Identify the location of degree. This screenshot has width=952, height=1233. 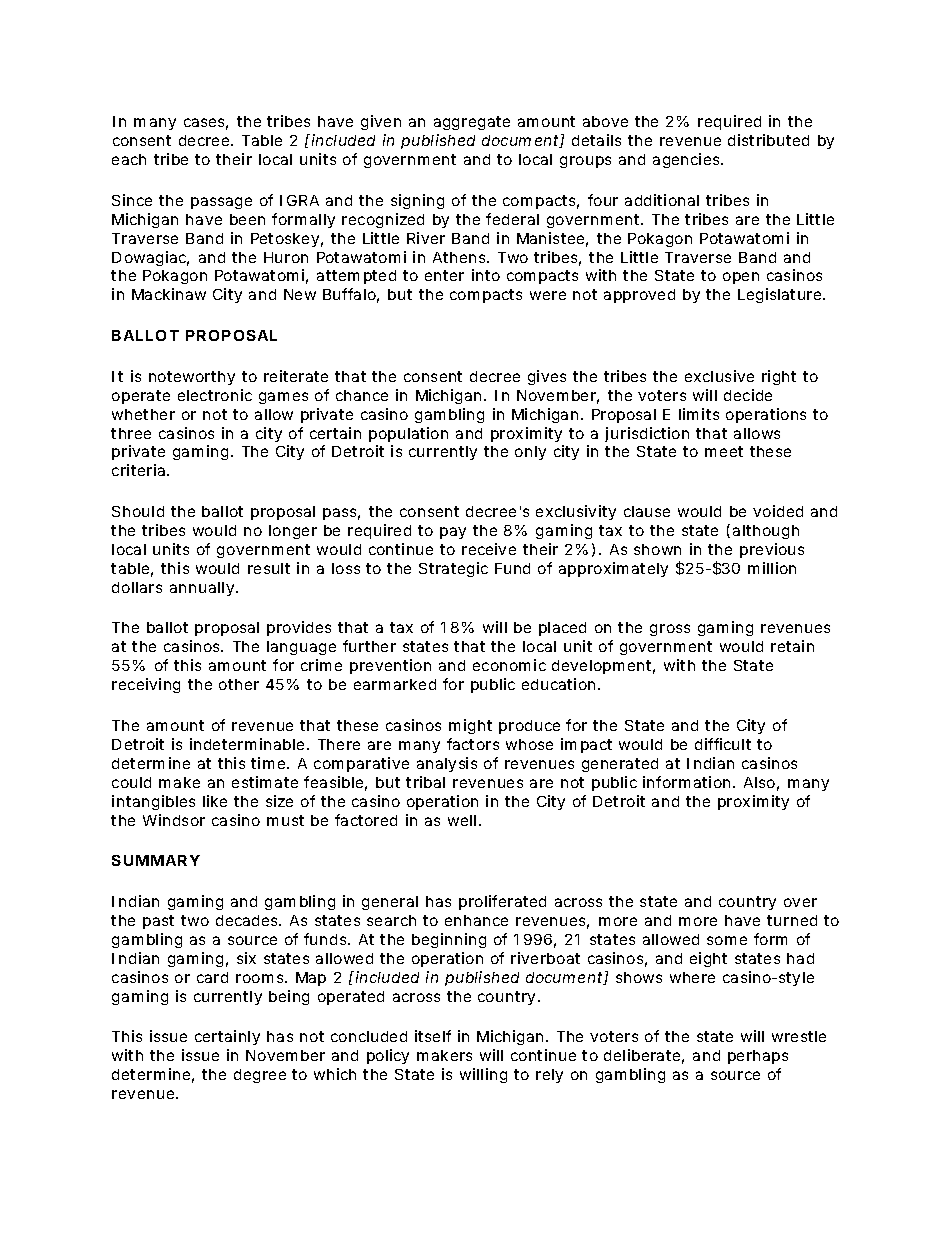
(260, 1076).
